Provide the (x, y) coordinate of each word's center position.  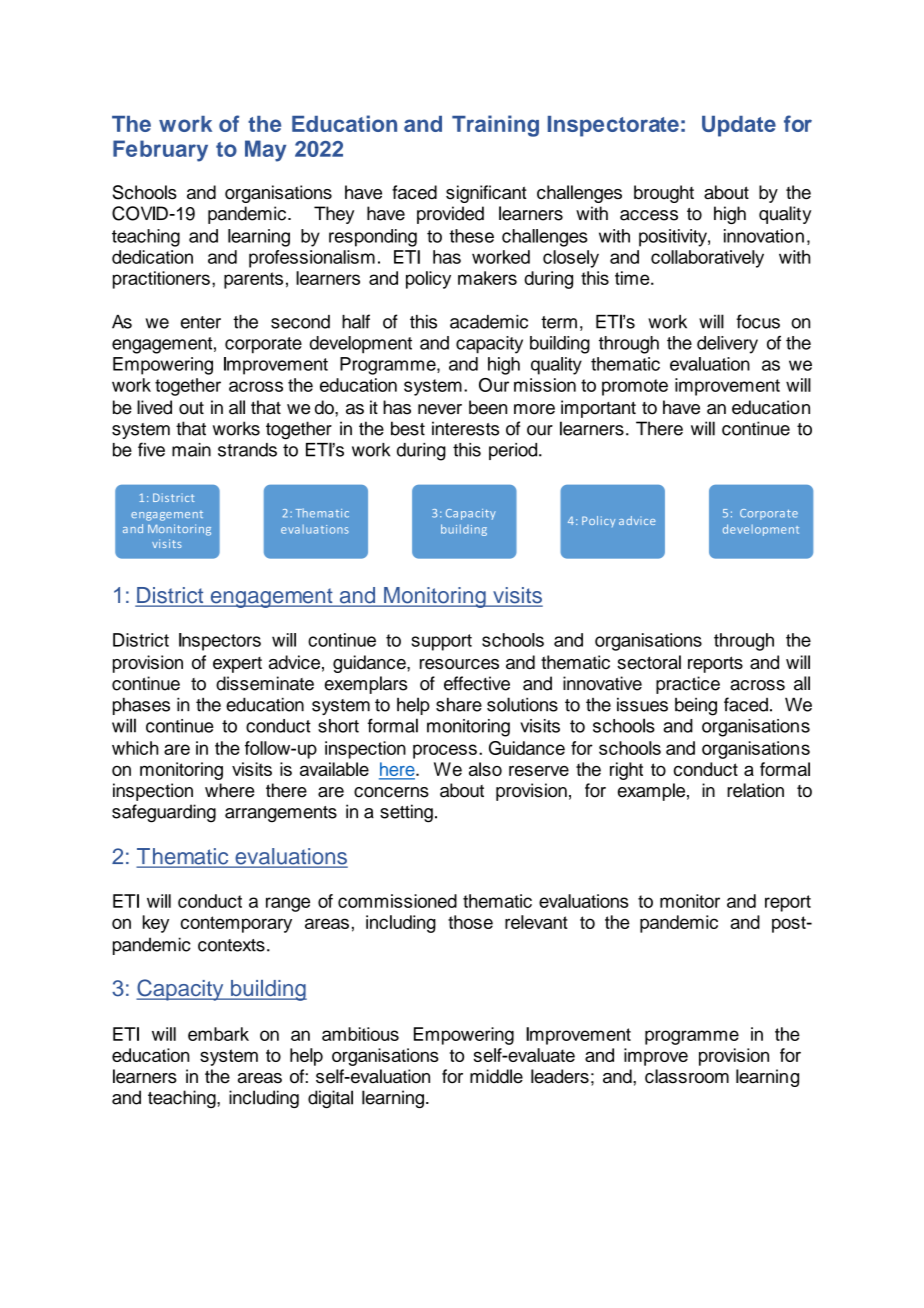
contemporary (236, 924)
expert (237, 665)
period (514, 451)
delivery (727, 345)
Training (495, 126)
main (191, 450)
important (598, 409)
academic (489, 322)
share (459, 704)
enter (201, 322)
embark (218, 1034)
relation (755, 790)
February (160, 151)
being (696, 706)
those (470, 922)
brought (664, 194)
